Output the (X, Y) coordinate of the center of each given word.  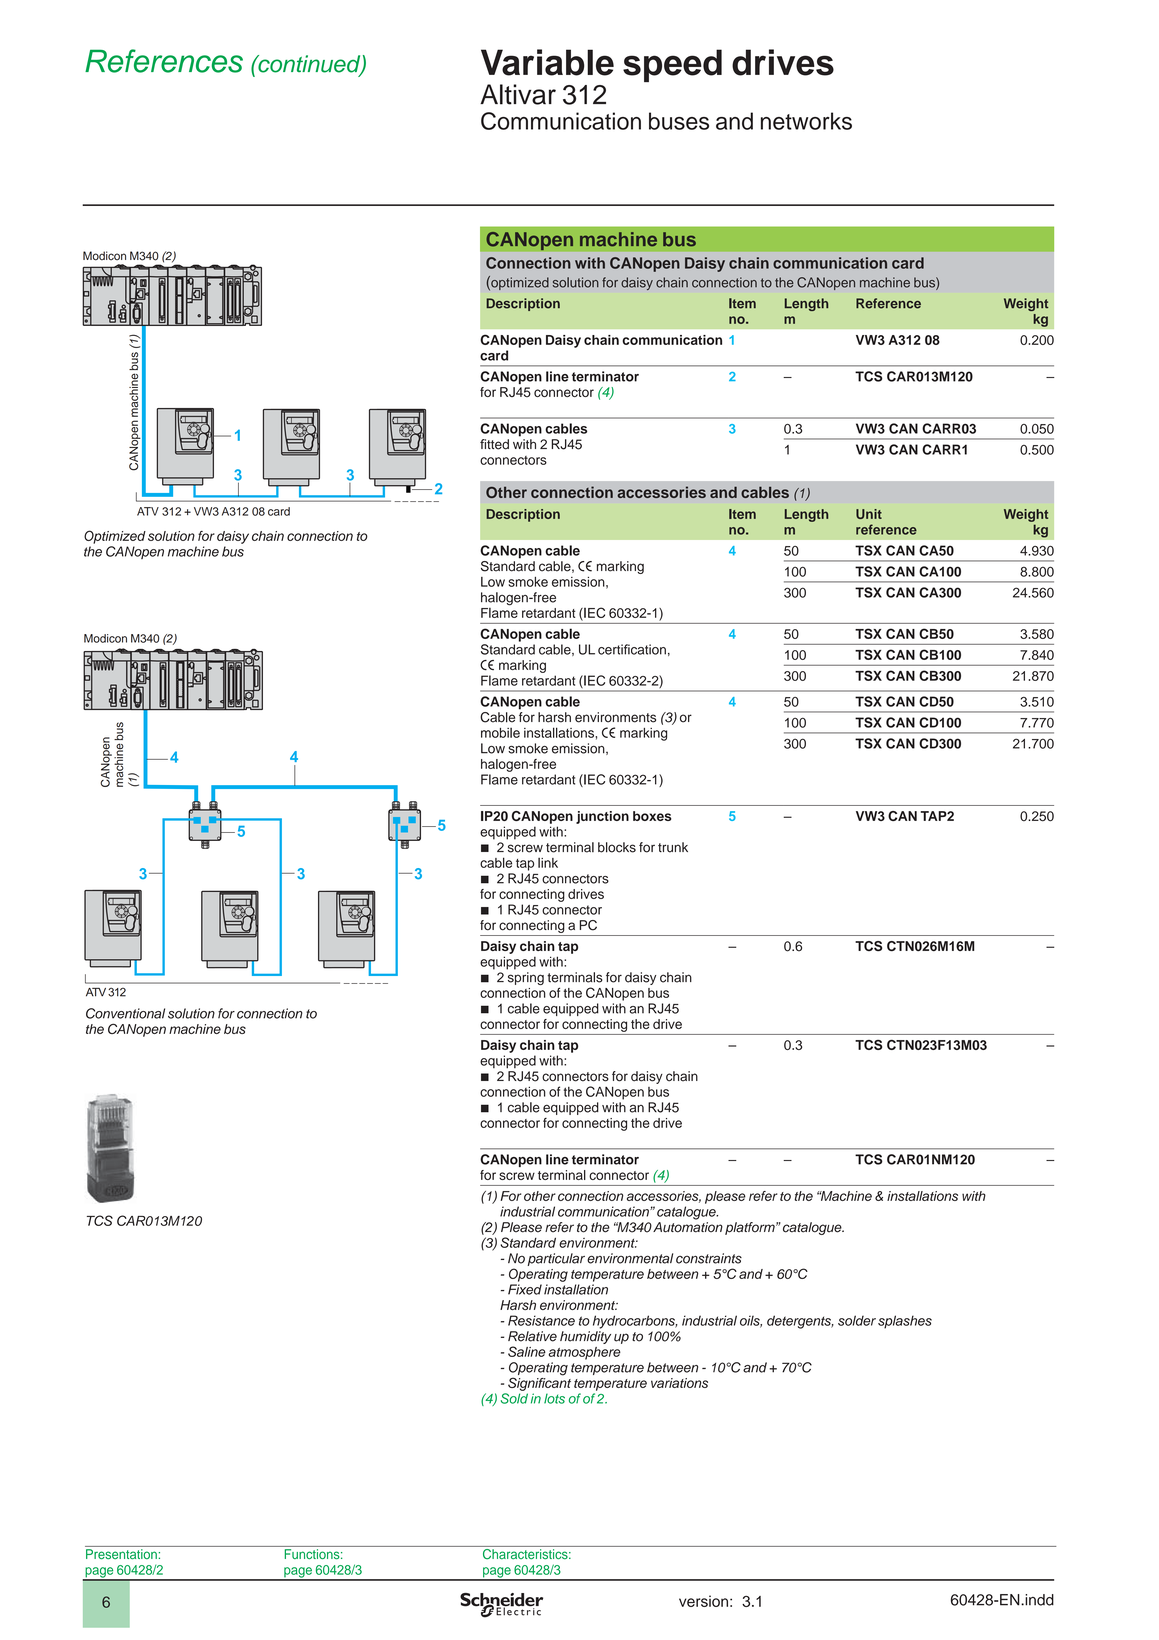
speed (672, 65)
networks (806, 121)
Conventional (125, 1013)
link (548, 863)
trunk (673, 847)
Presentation (121, 1554)
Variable (547, 62)
